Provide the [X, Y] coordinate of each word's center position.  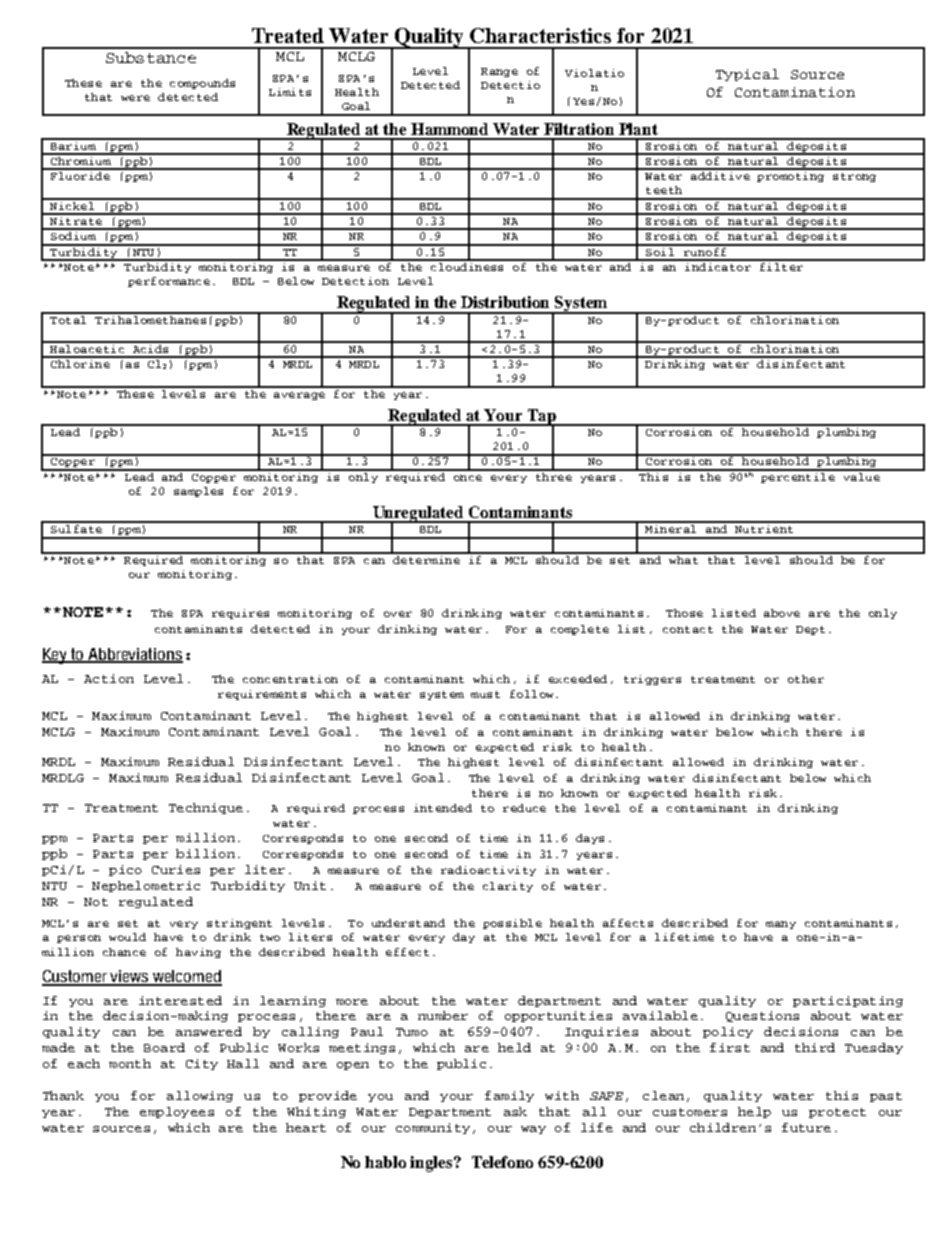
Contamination [795, 92]
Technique [206, 808]
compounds [202, 84]
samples [198, 492]
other [806, 679]
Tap [542, 418]
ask [515, 1111]
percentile [797, 476]
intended [443, 808]
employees [177, 1112]
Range [499, 72]
